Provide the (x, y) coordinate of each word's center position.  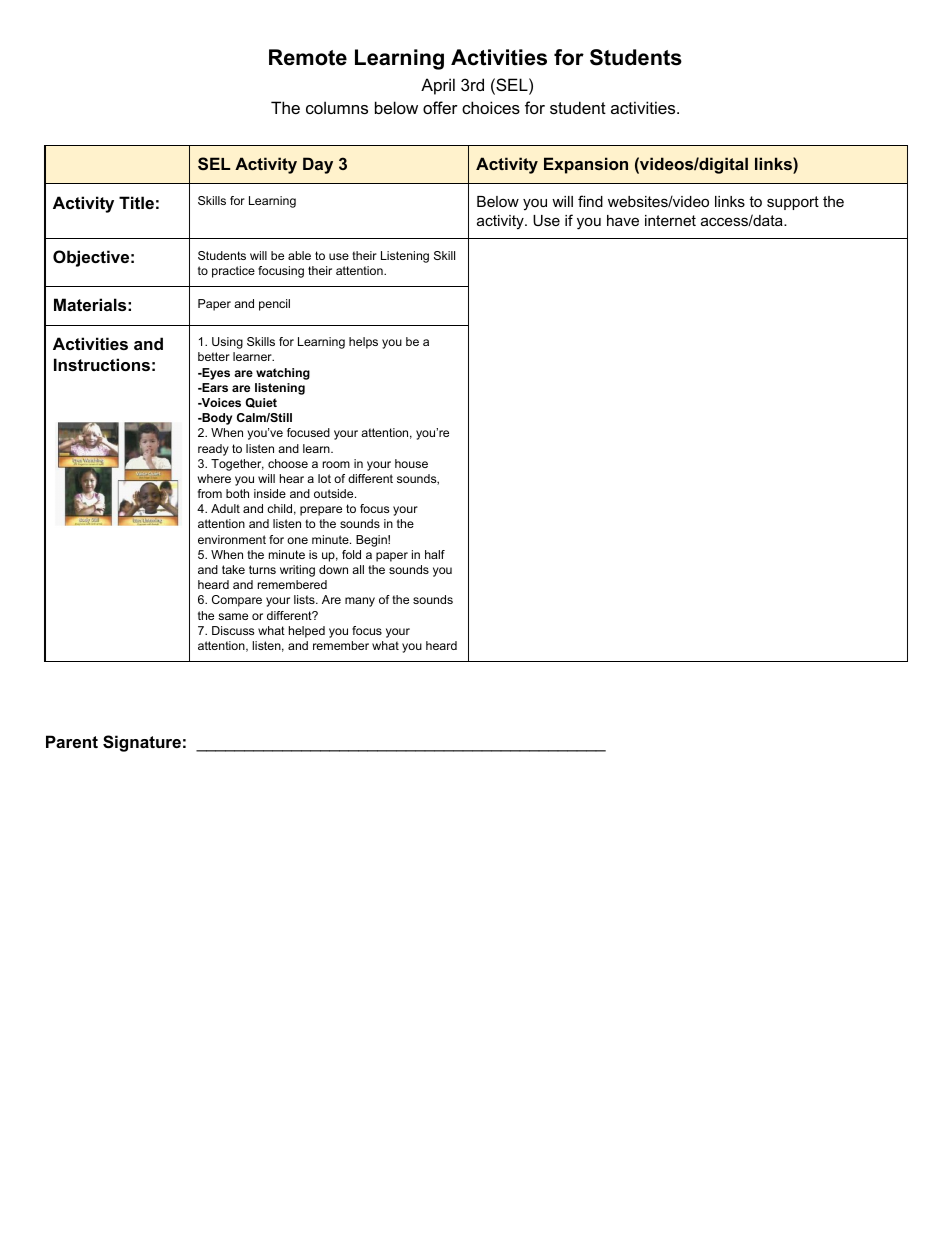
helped (307, 632)
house (411, 463)
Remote (308, 57)
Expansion (586, 165)
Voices (220, 402)
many (360, 602)
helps (363, 343)
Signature (142, 743)
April (438, 86)
